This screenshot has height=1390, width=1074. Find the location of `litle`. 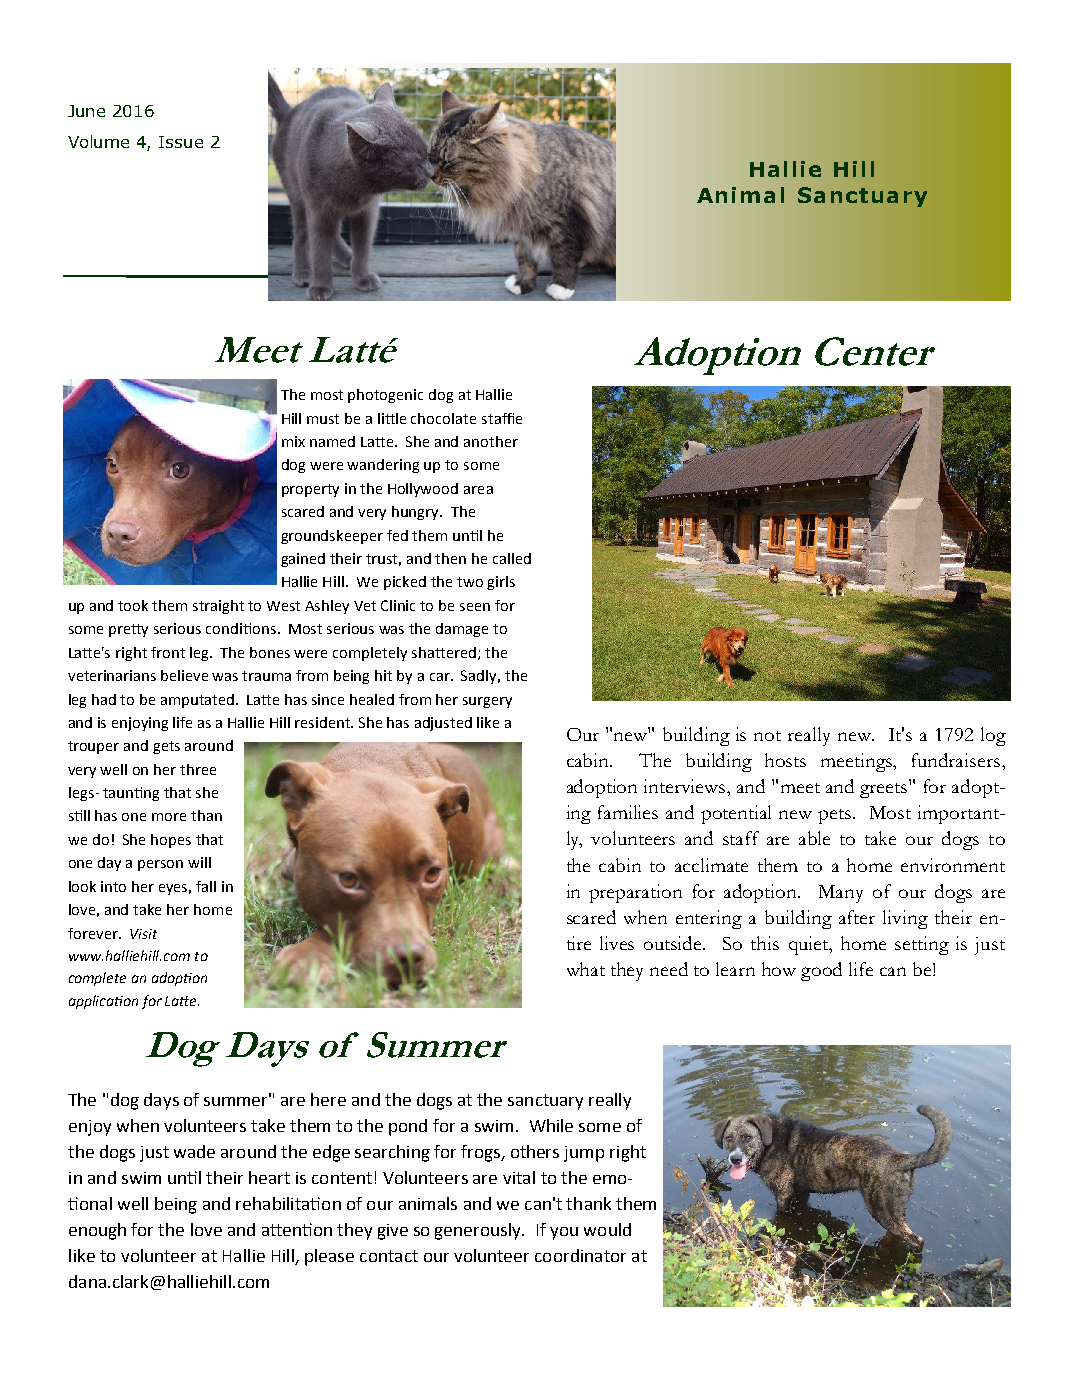

litle is located at coordinates (392, 418).
